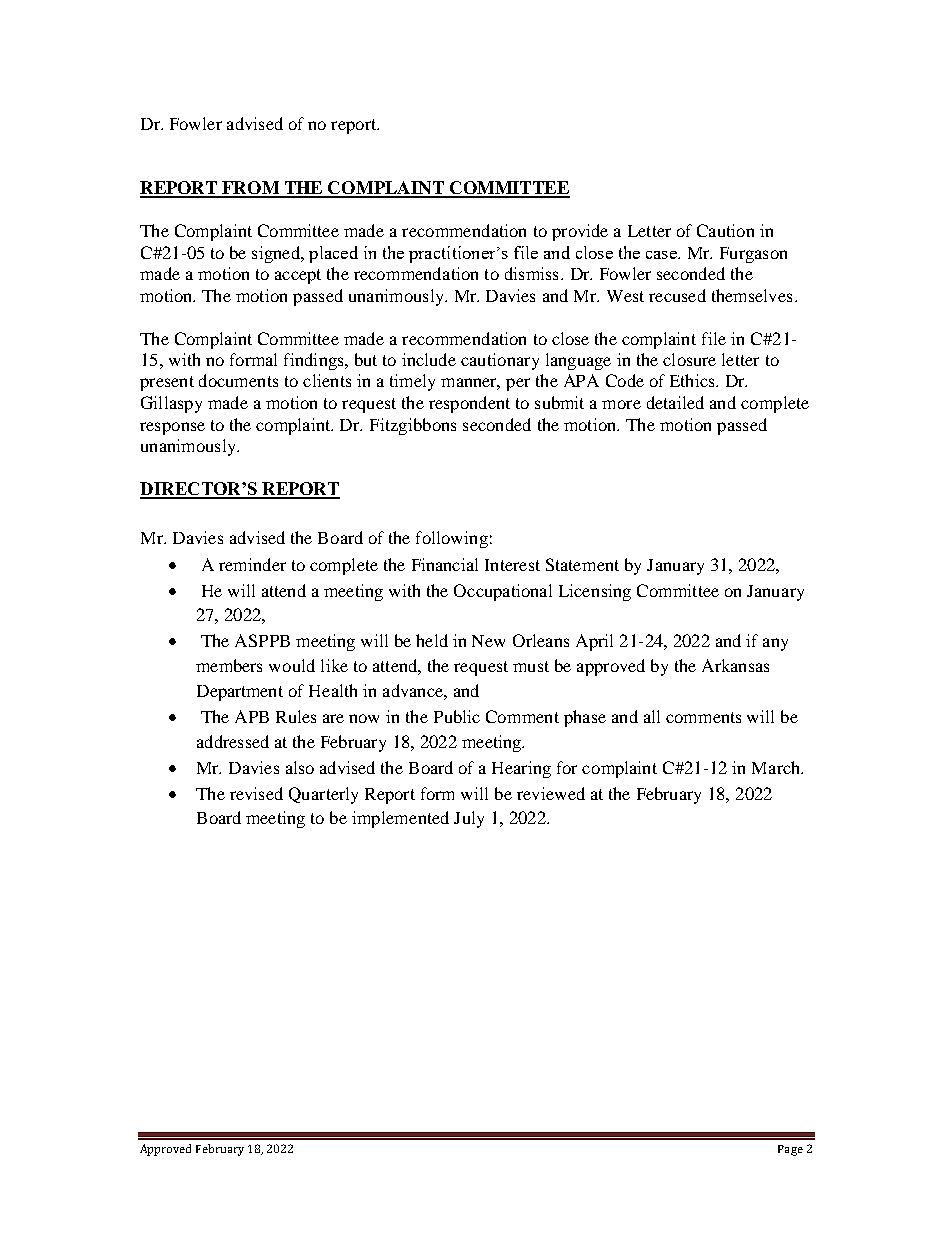 Image resolution: width=952 pixels, height=1233 pixels. I want to click on dismiss, so click(531, 273).
